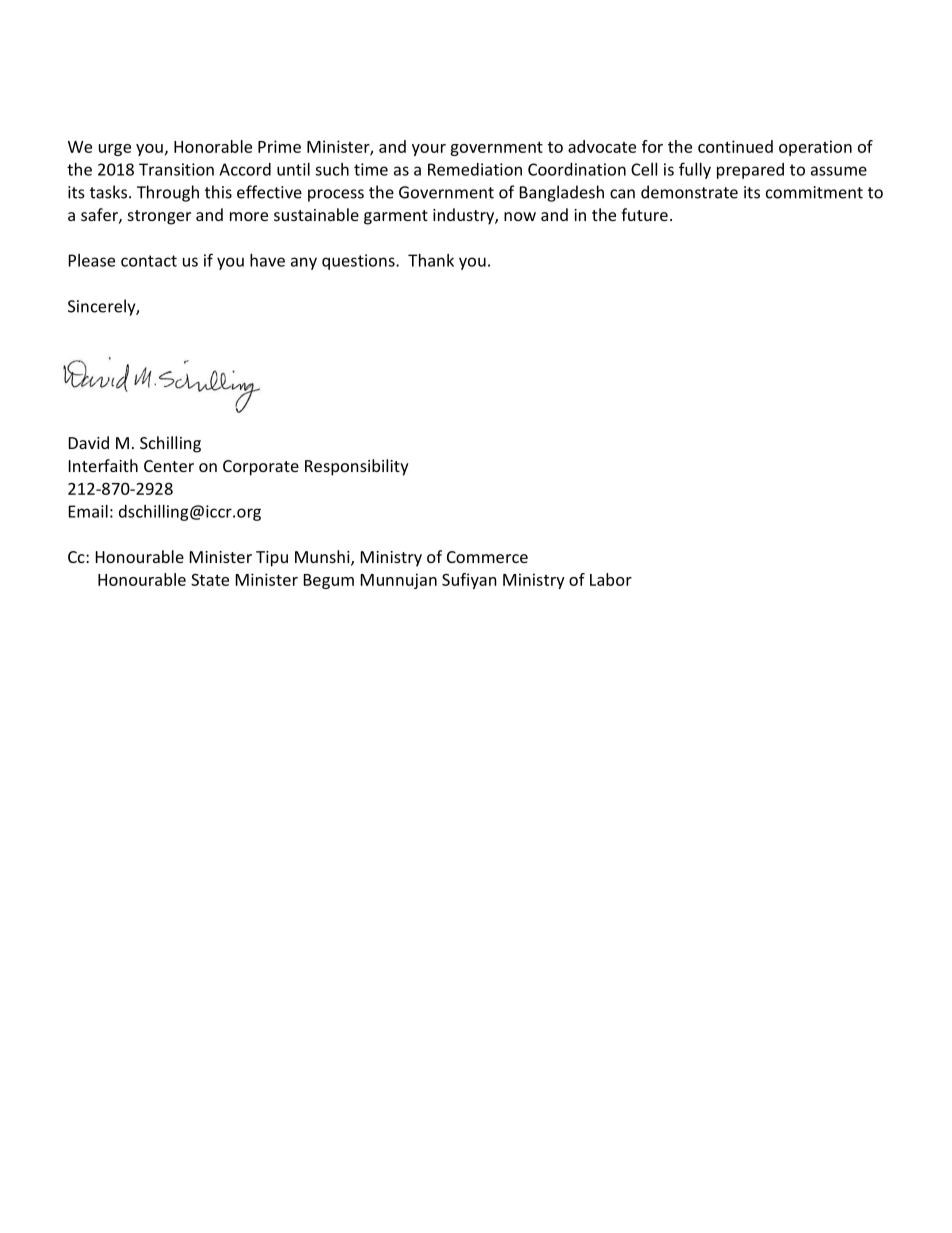  What do you see at coordinates (89, 442) in the image?
I see `David` at bounding box center [89, 442].
